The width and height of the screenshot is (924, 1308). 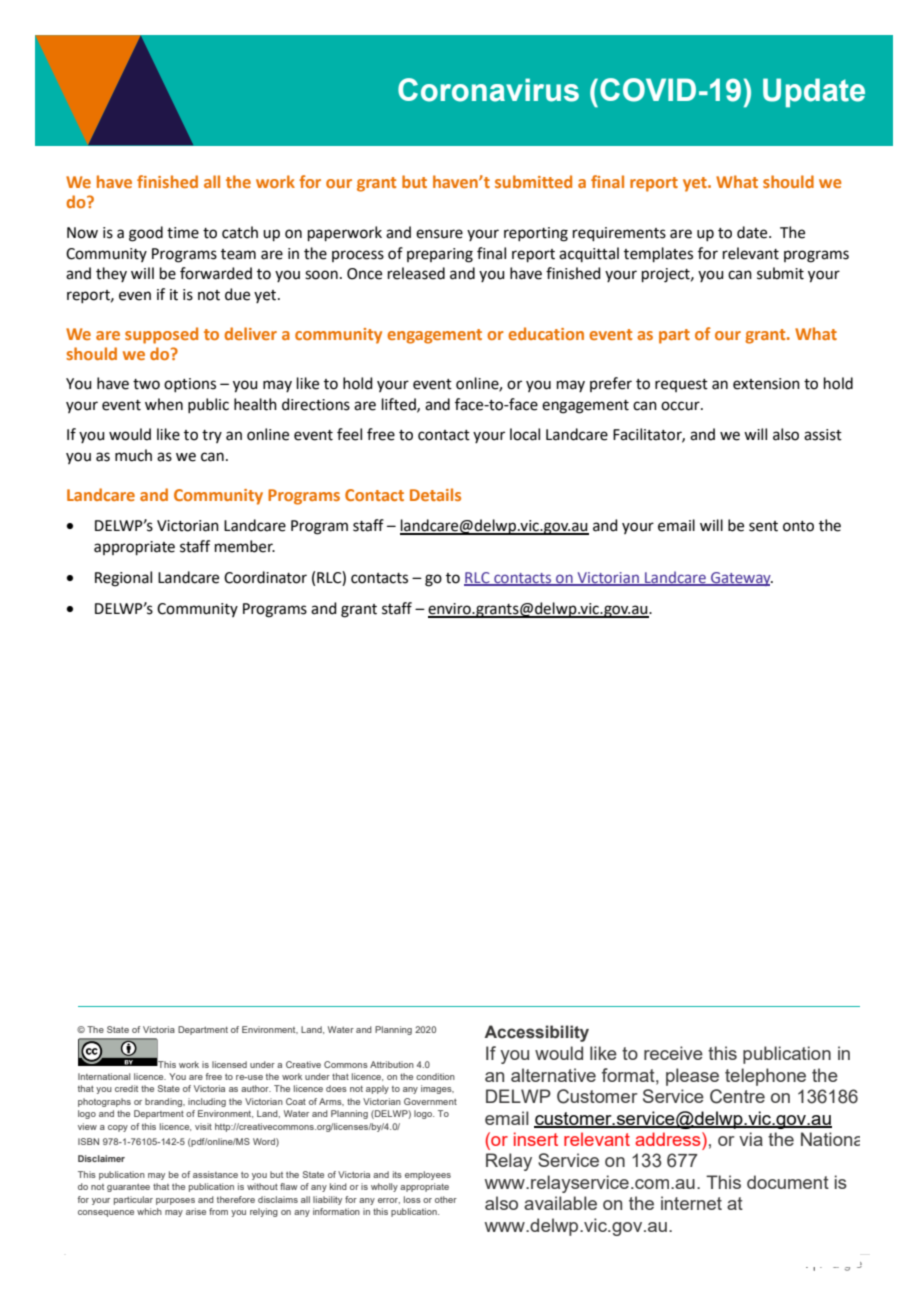 I want to click on sent, so click(x=763, y=526).
